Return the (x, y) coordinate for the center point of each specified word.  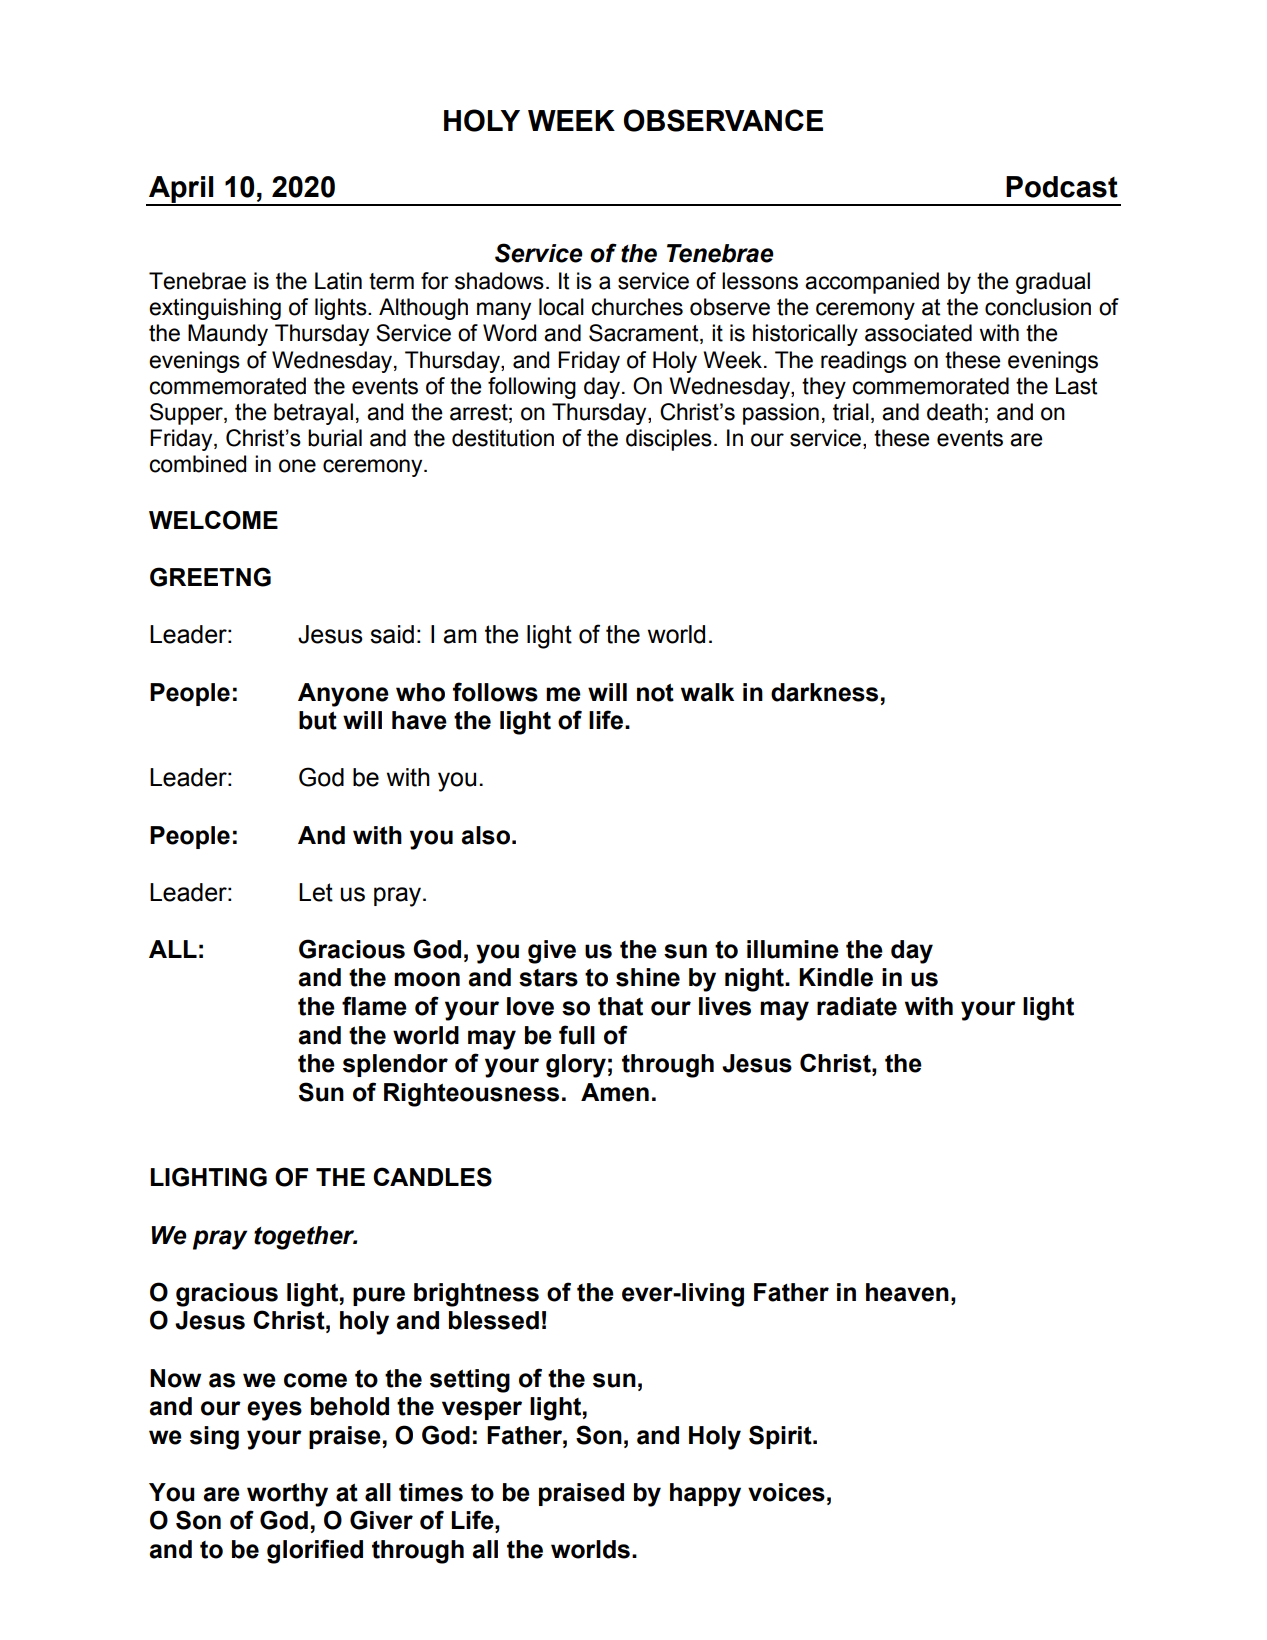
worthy (287, 1495)
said (392, 634)
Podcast (1062, 187)
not (655, 693)
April (181, 191)
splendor (395, 1065)
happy (705, 1495)
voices (786, 1492)
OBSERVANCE (723, 120)
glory (576, 1066)
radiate (857, 1006)
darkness (824, 692)
